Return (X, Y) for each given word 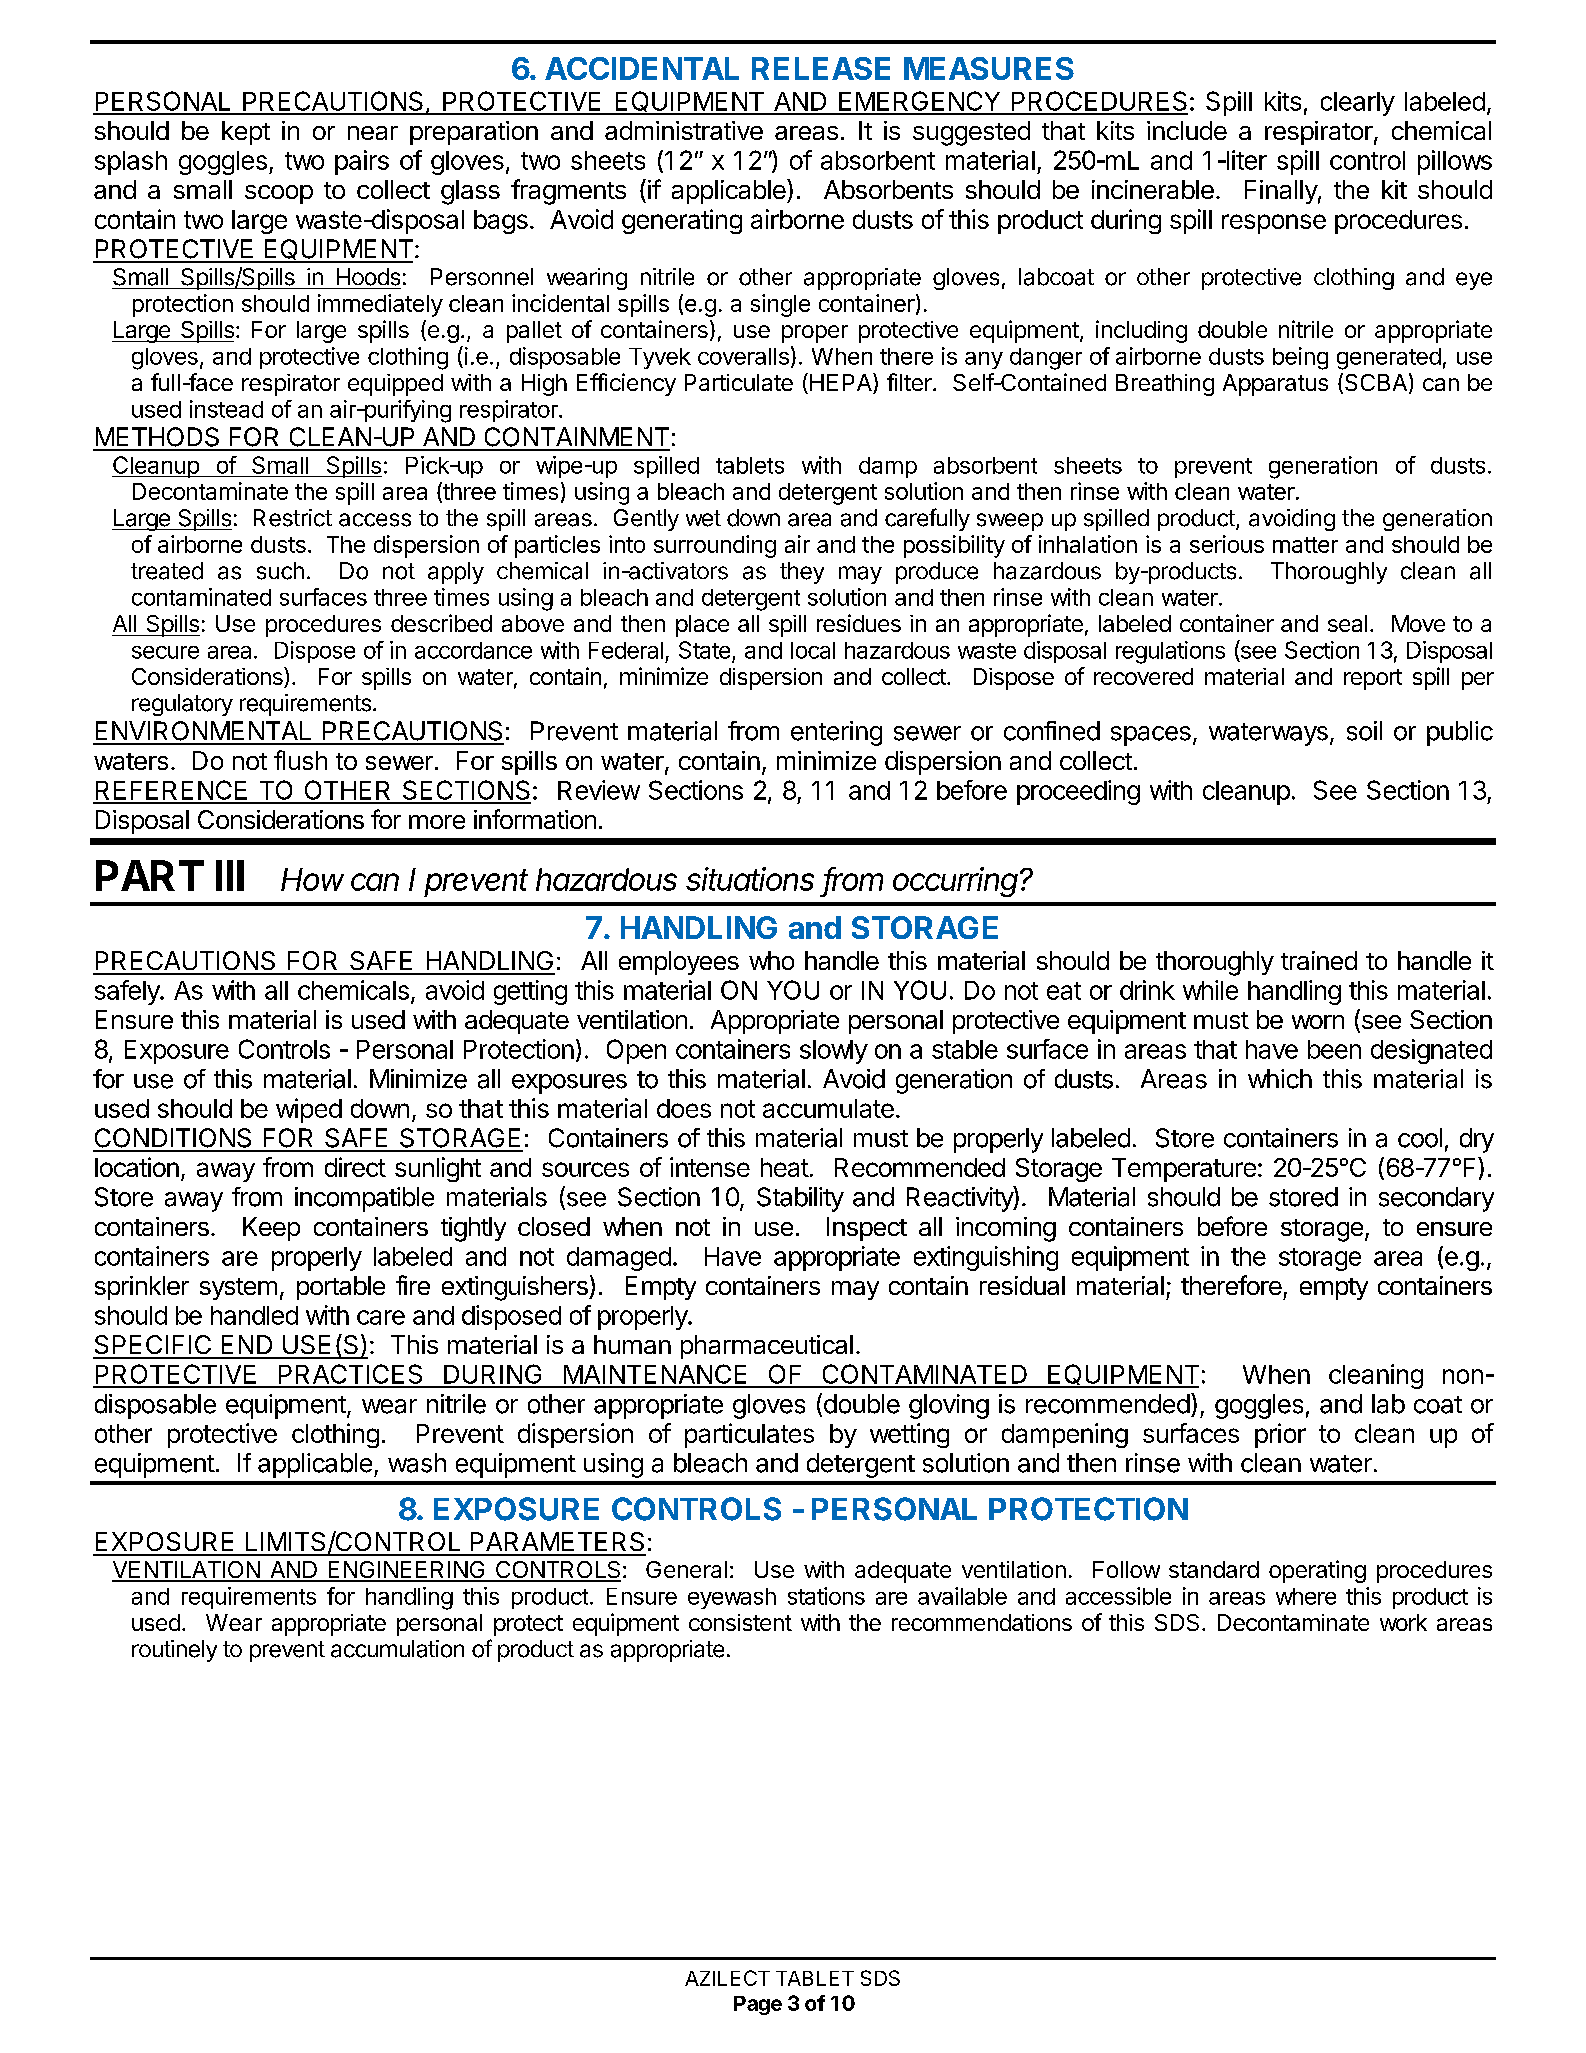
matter (1305, 545)
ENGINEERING (406, 1571)
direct (355, 1167)
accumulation (397, 1649)
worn (1318, 1022)
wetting (909, 1435)
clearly (1358, 104)
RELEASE (821, 68)
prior (1280, 1435)
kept (246, 133)
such (280, 571)
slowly (834, 1052)
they (802, 573)
